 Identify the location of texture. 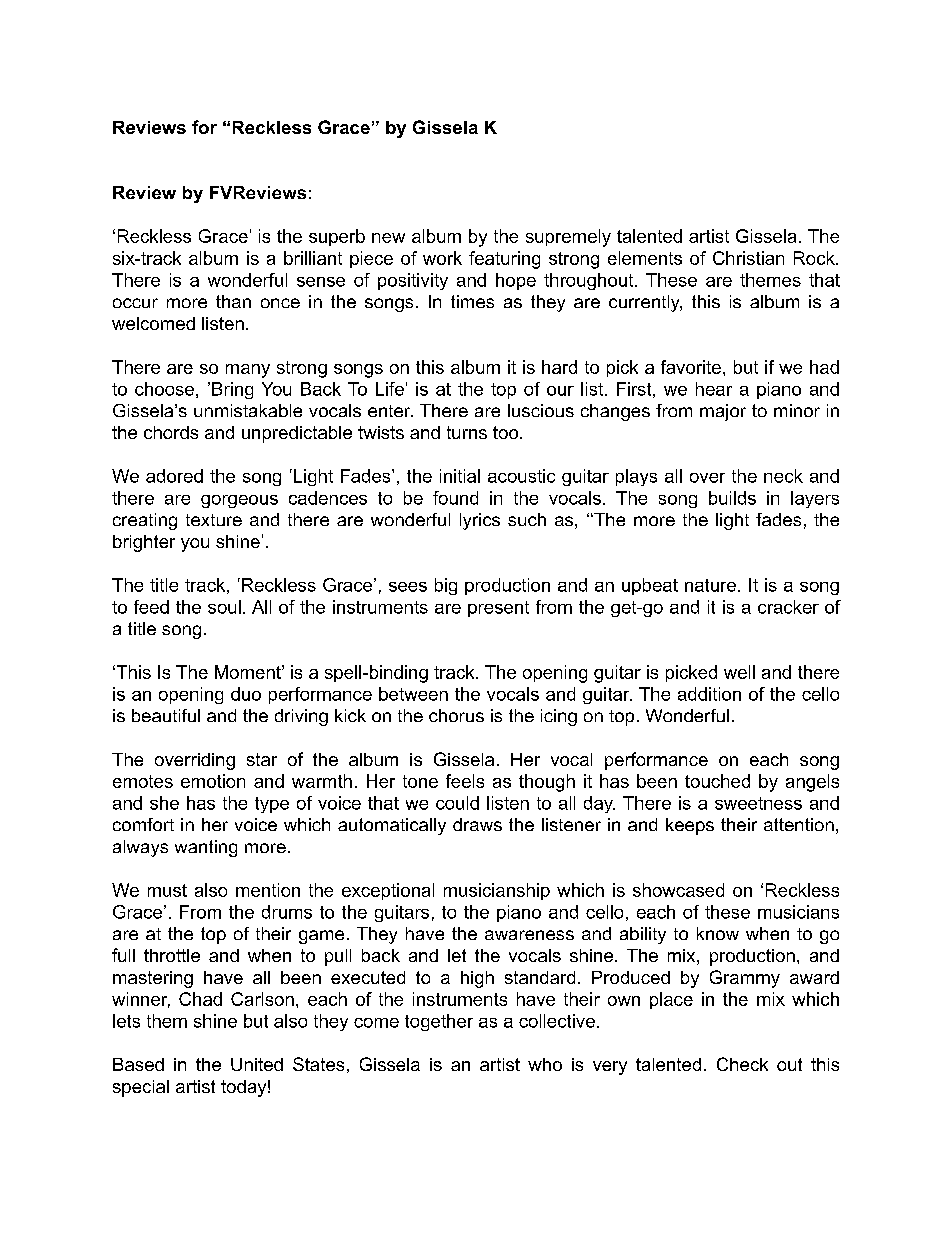
(214, 520).
